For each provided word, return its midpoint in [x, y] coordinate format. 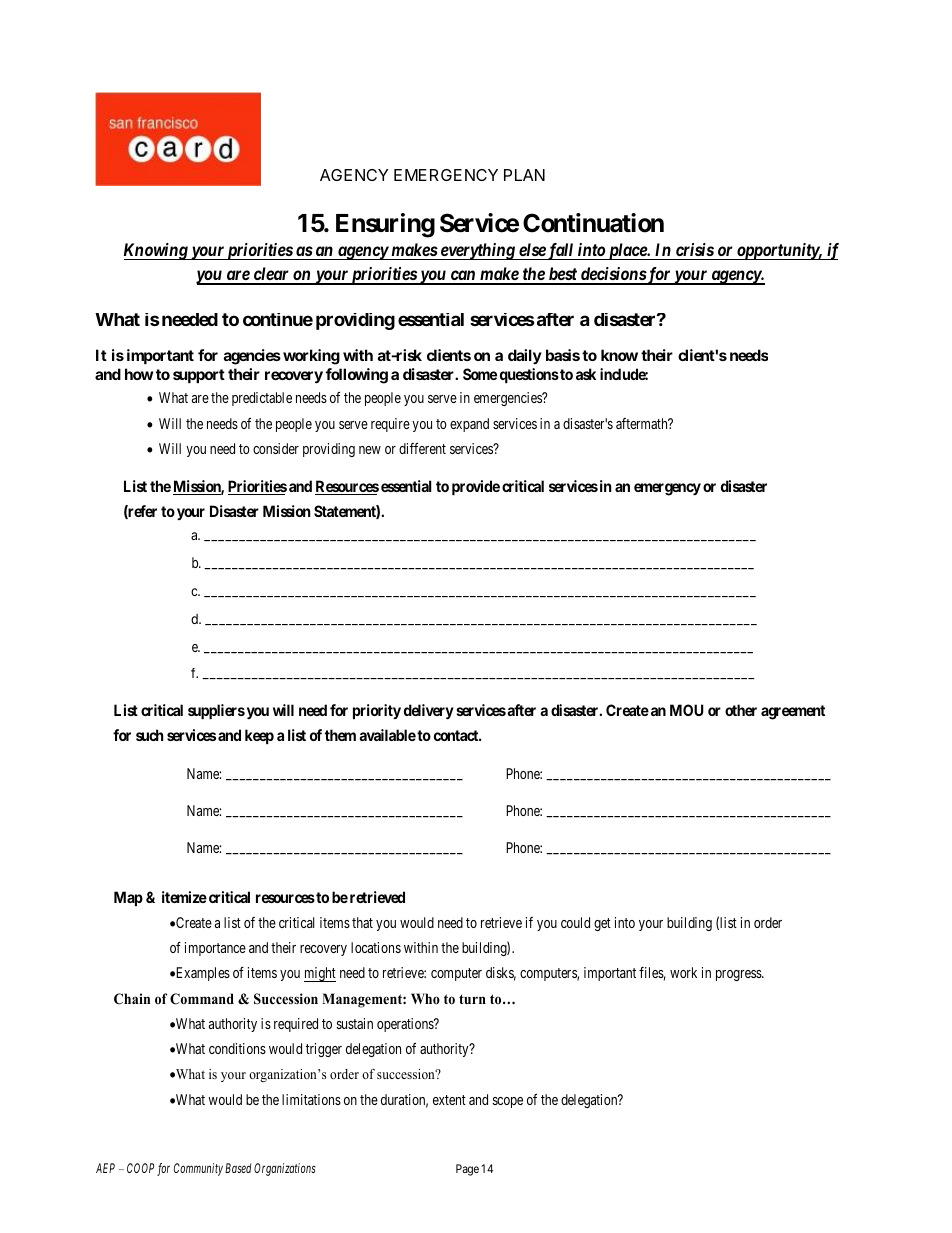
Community [198, 1169]
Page [467, 1170]
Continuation [593, 223]
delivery [429, 711]
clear [271, 275]
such [149, 735]
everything [477, 251]
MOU [687, 710]
